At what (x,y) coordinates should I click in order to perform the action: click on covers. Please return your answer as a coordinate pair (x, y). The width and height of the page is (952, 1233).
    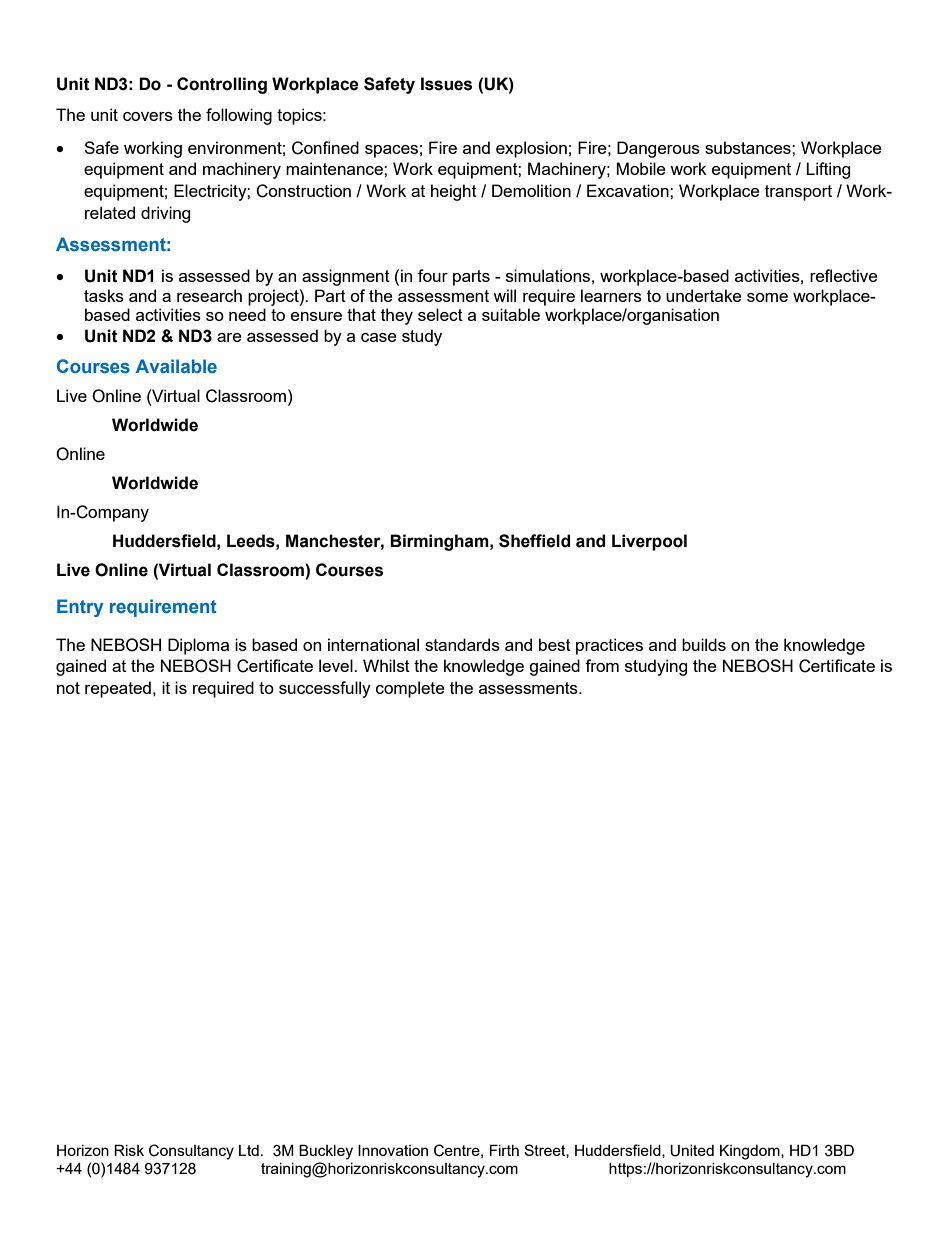
    Looking at the image, I should click on (148, 116).
